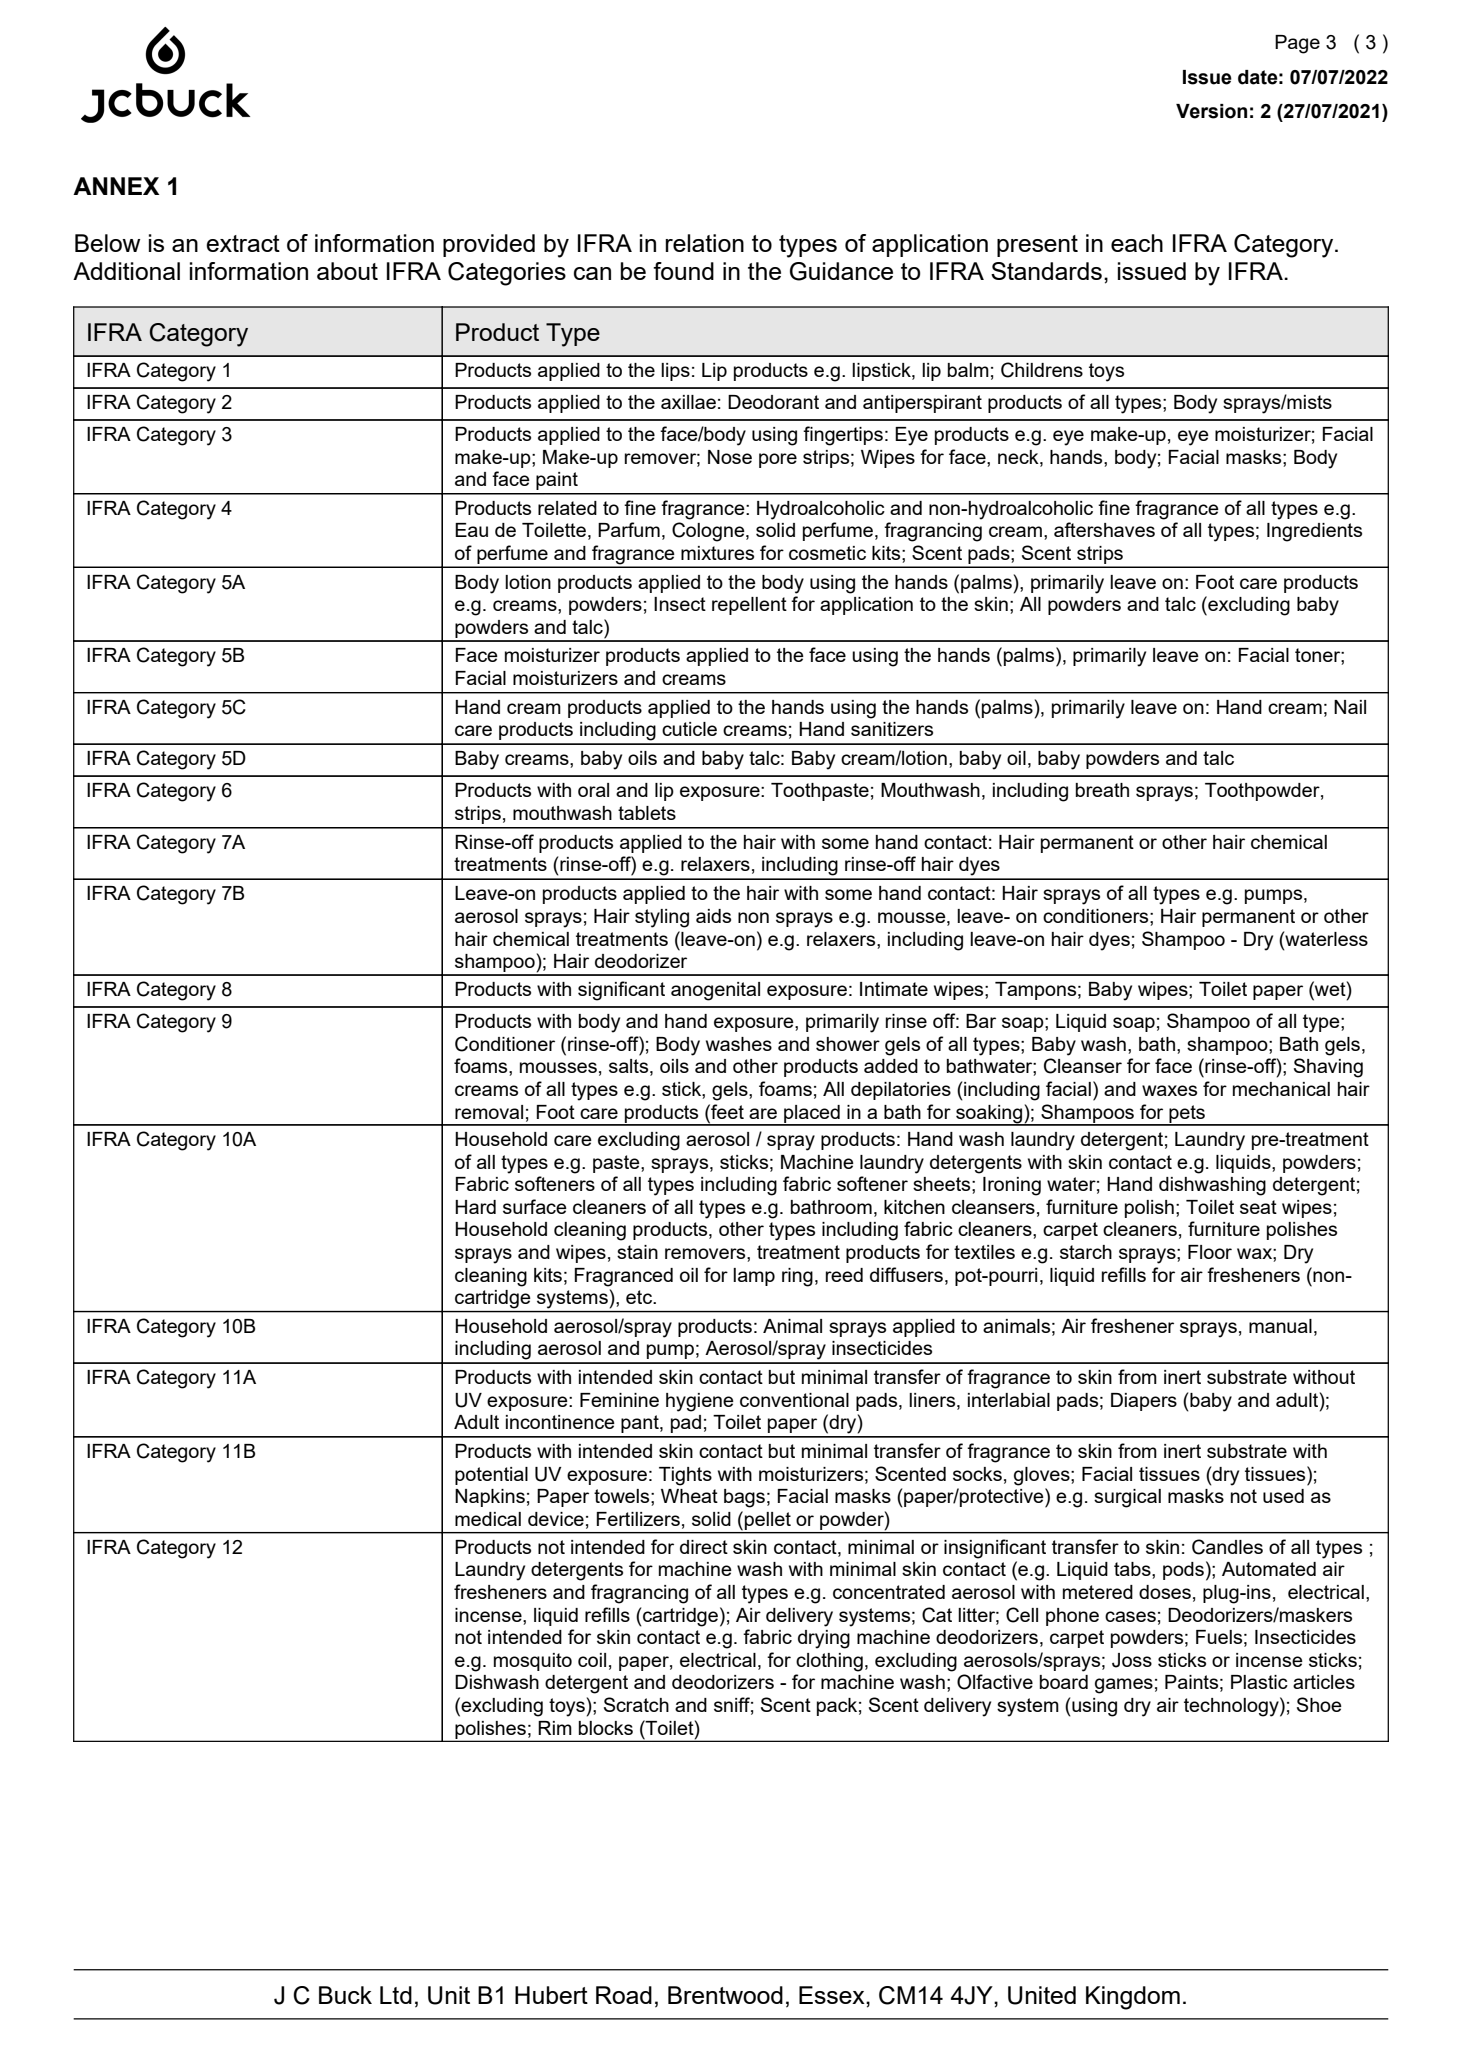 The height and width of the document is (2068, 1462). Describe the element at coordinates (471, 530) in the document. I see `Eau` at that location.
